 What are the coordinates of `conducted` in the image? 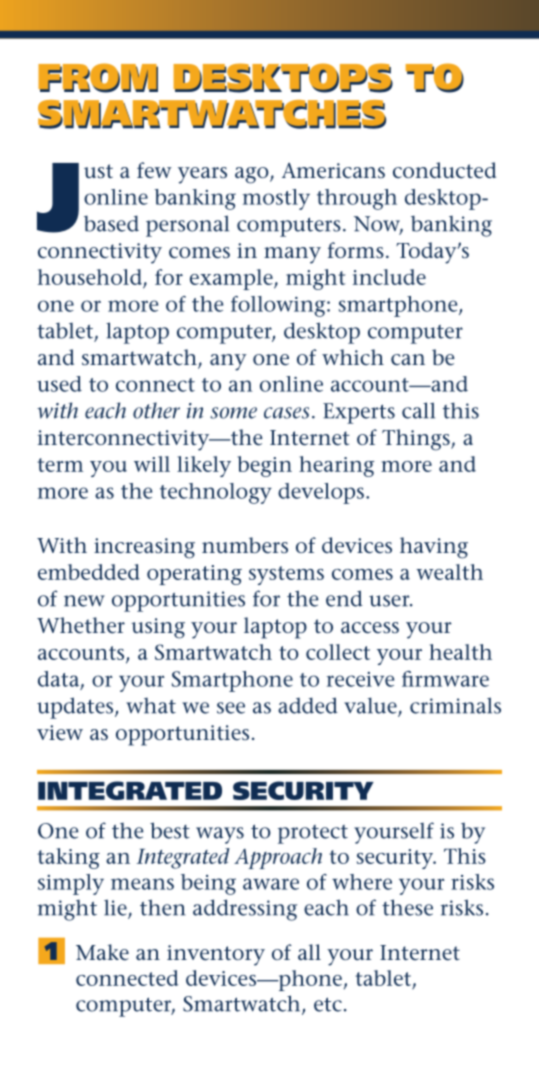 It's located at (444, 170).
